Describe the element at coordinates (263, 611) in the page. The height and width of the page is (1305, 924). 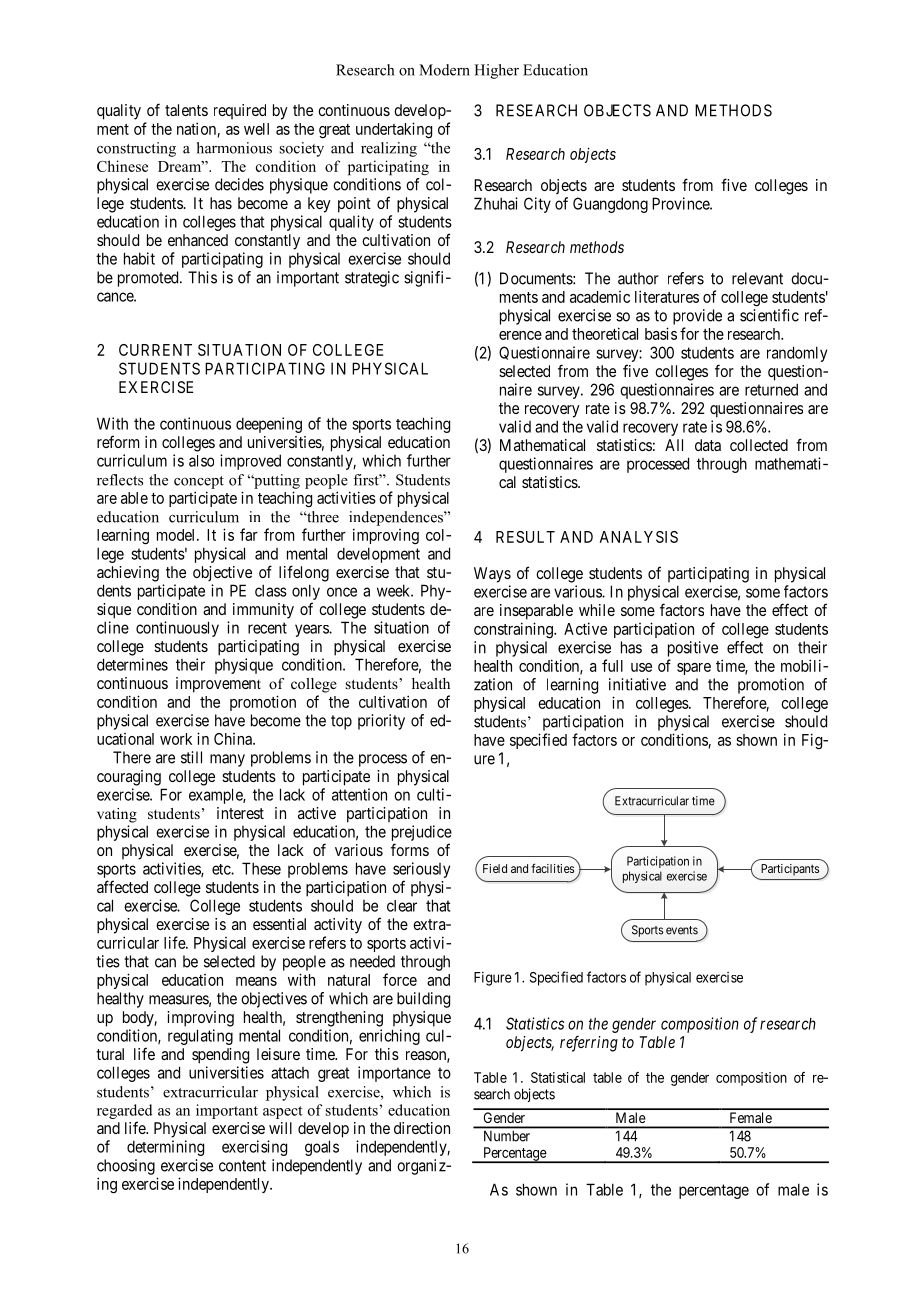
I see `immunity` at that location.
